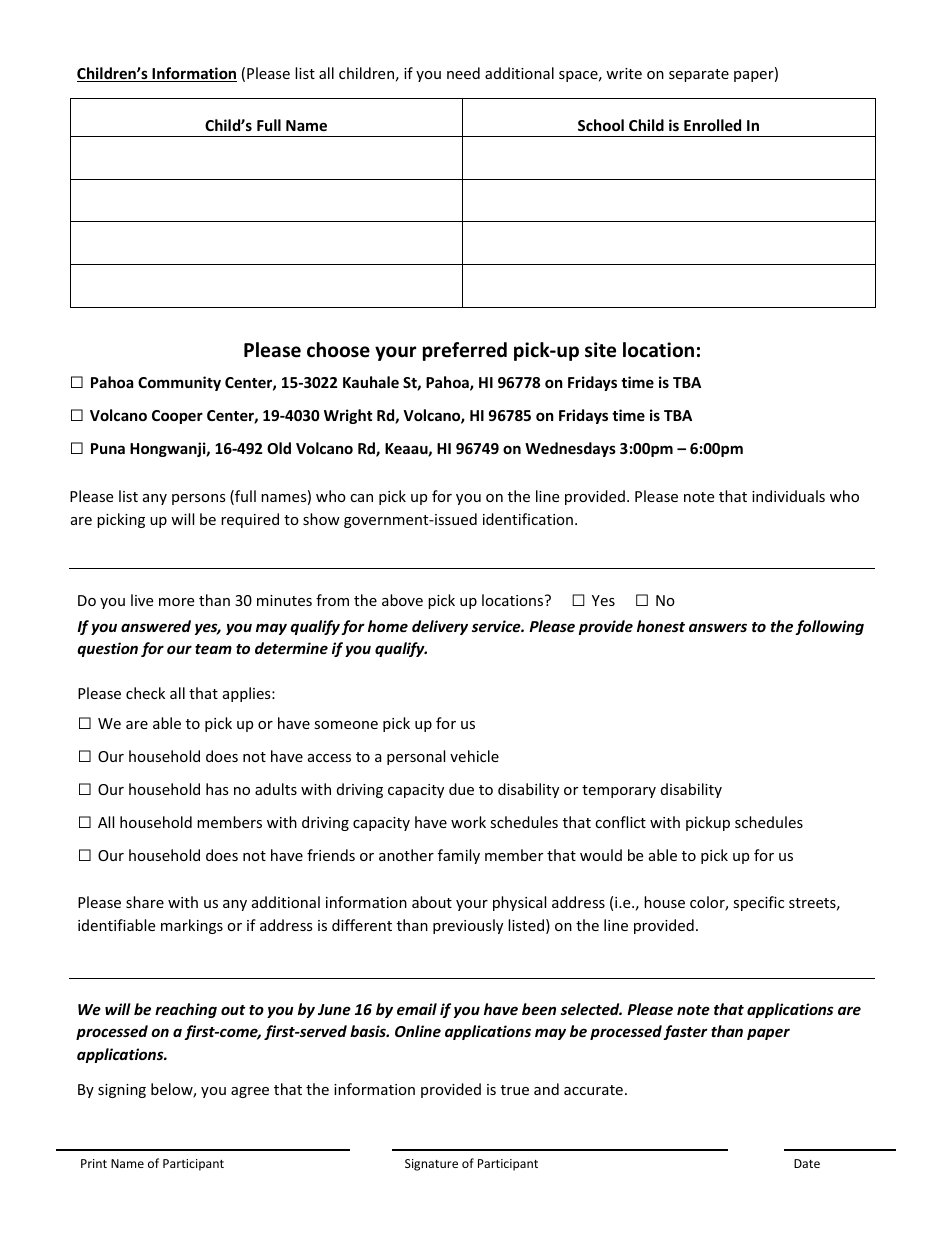 The width and height of the screenshot is (952, 1233). What do you see at coordinates (176, 602) in the screenshot?
I see `more` at bounding box center [176, 602].
